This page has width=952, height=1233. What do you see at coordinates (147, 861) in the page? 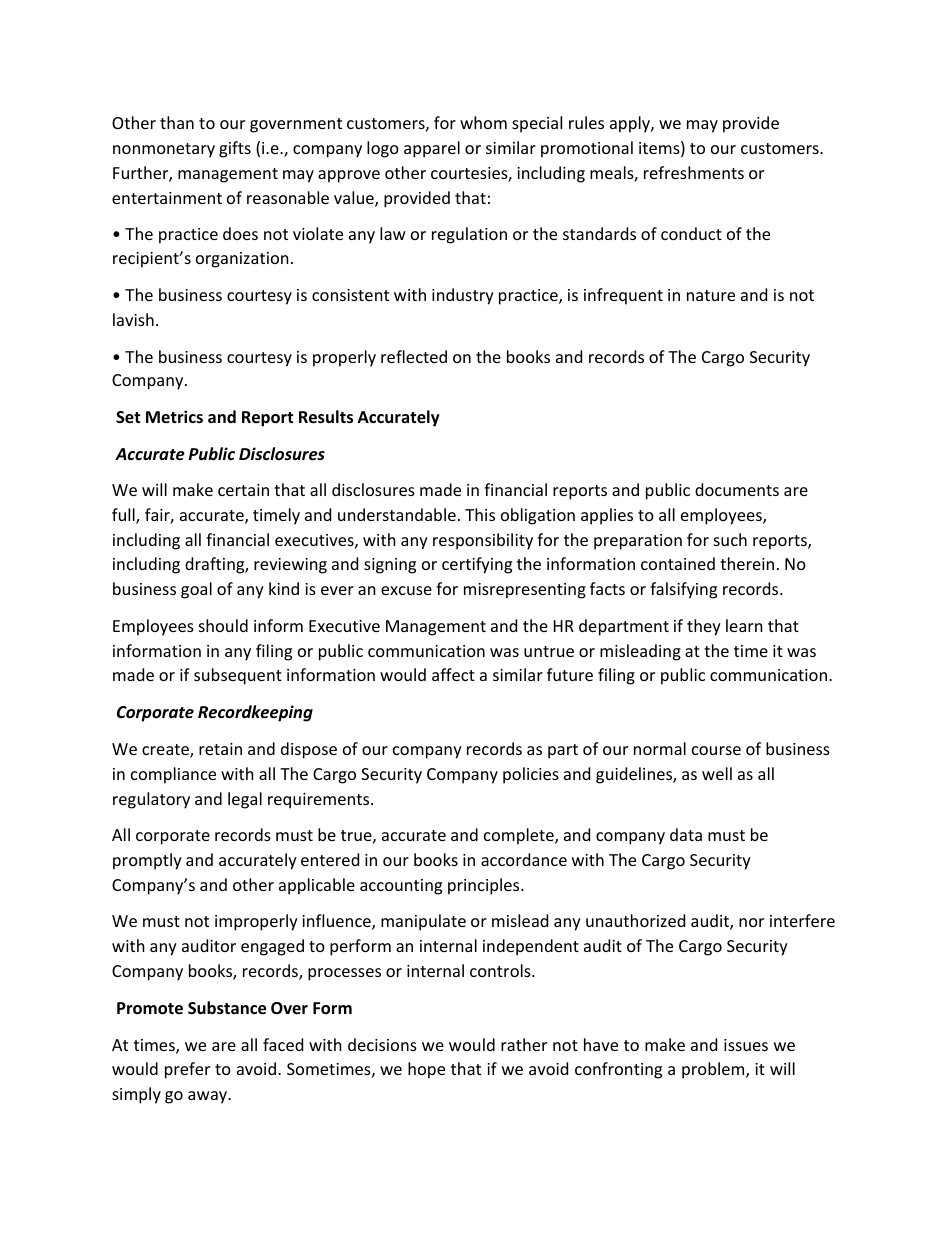
I see `promptly` at bounding box center [147, 861].
